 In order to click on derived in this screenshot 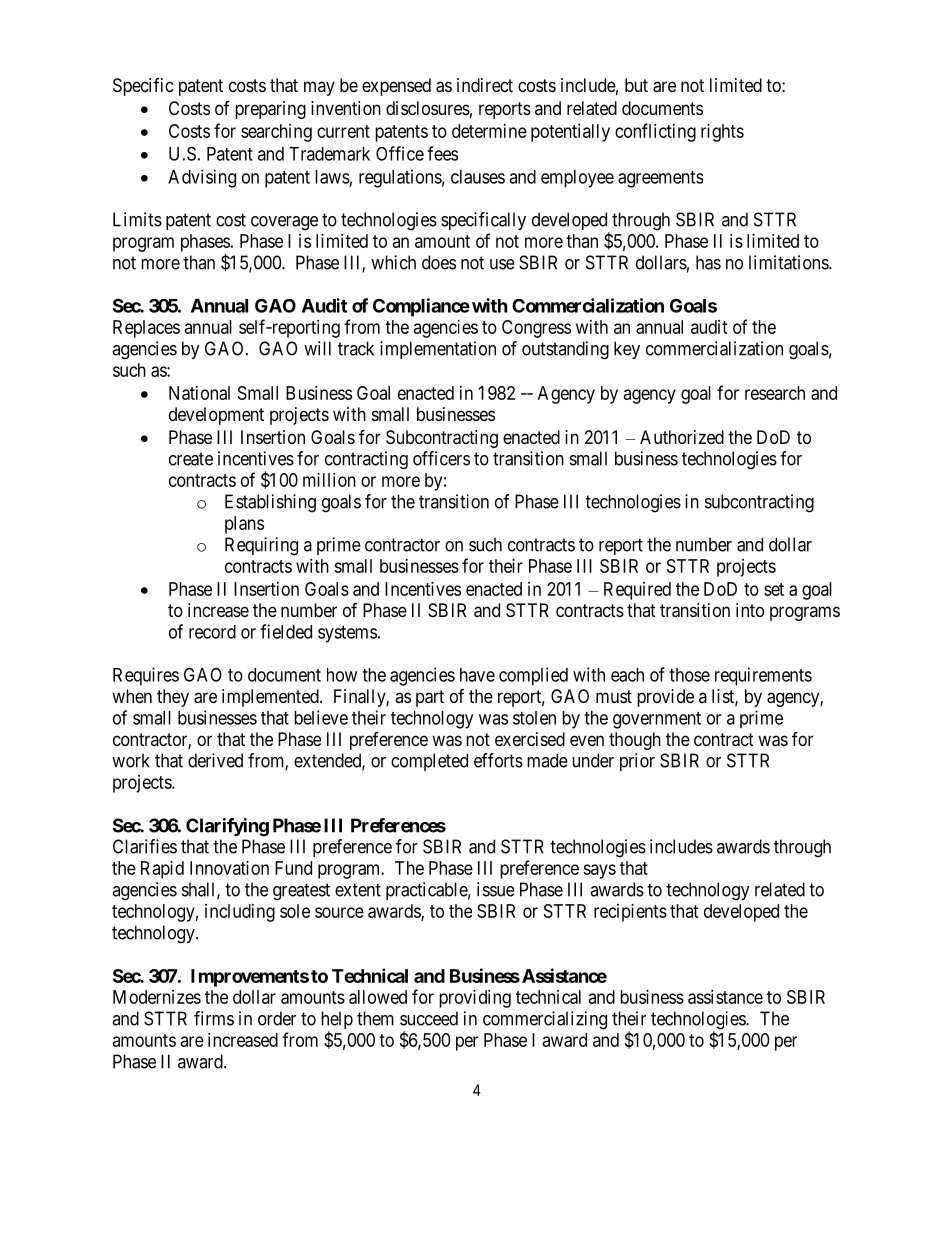, I will do `click(215, 760)`.
